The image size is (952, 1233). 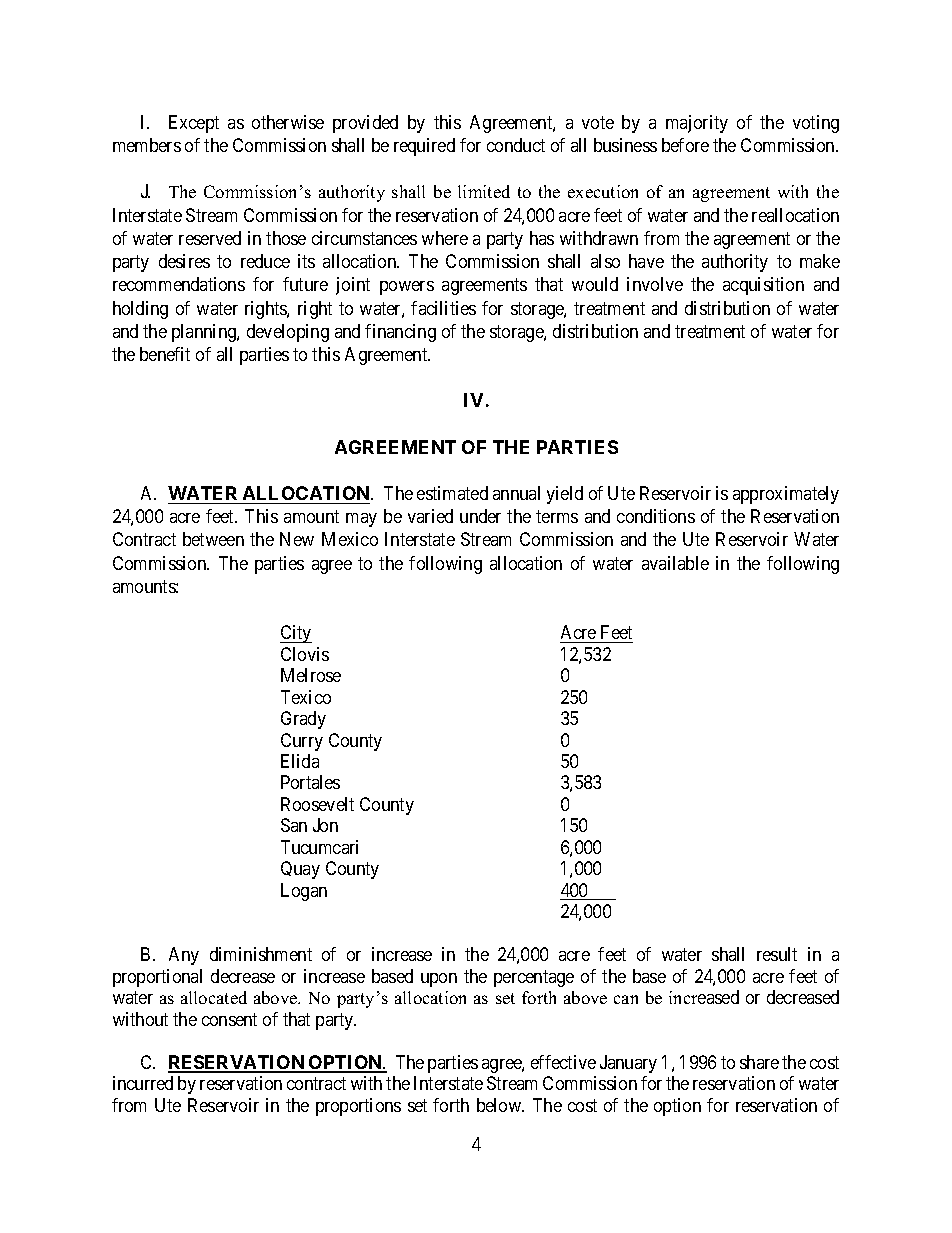 I want to click on acquisition, so click(x=763, y=286).
